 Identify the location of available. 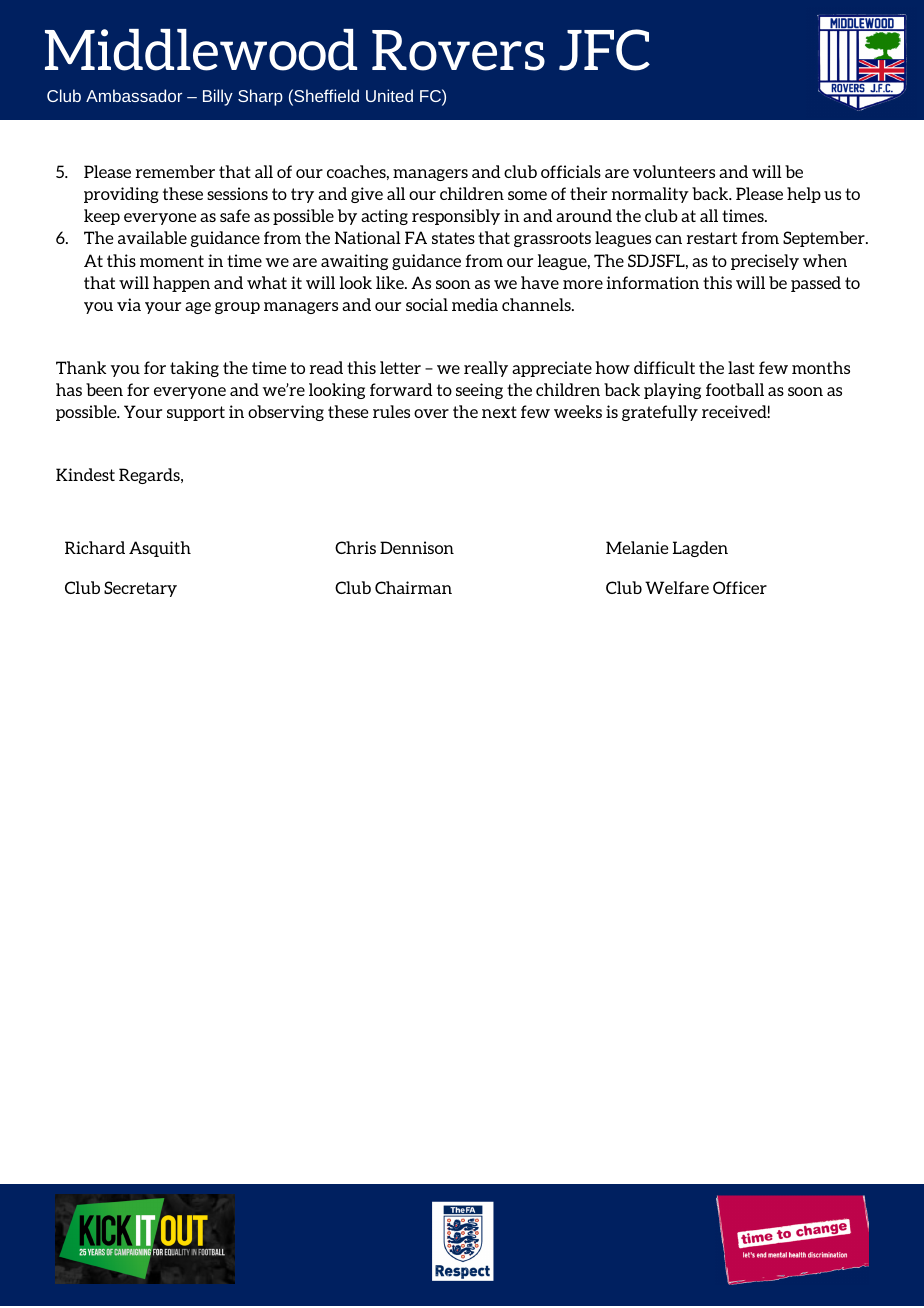
(152, 237).
